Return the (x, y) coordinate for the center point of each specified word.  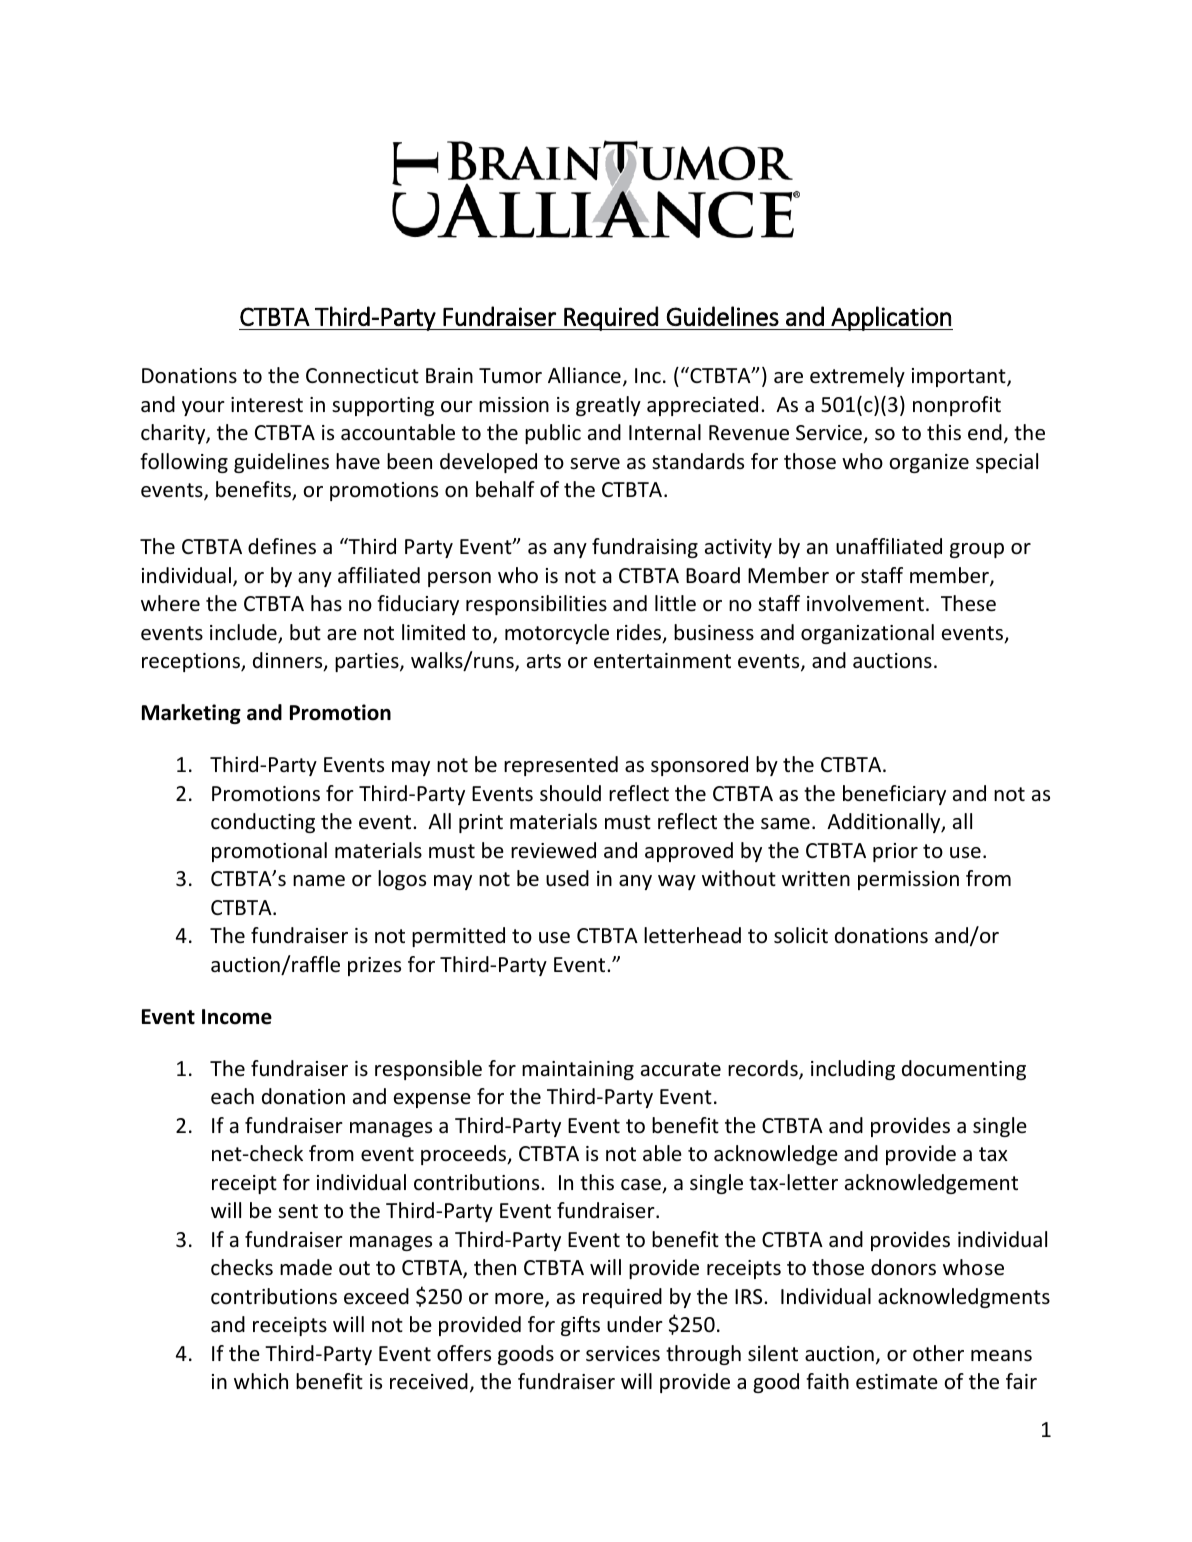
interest (267, 405)
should (570, 793)
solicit (801, 935)
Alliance (584, 375)
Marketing (191, 714)
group (977, 550)
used (567, 878)
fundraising (645, 548)
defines (282, 546)
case (642, 1186)
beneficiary (894, 795)
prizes (374, 966)
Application (891, 318)
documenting (964, 1070)
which (261, 1381)
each (232, 1096)
